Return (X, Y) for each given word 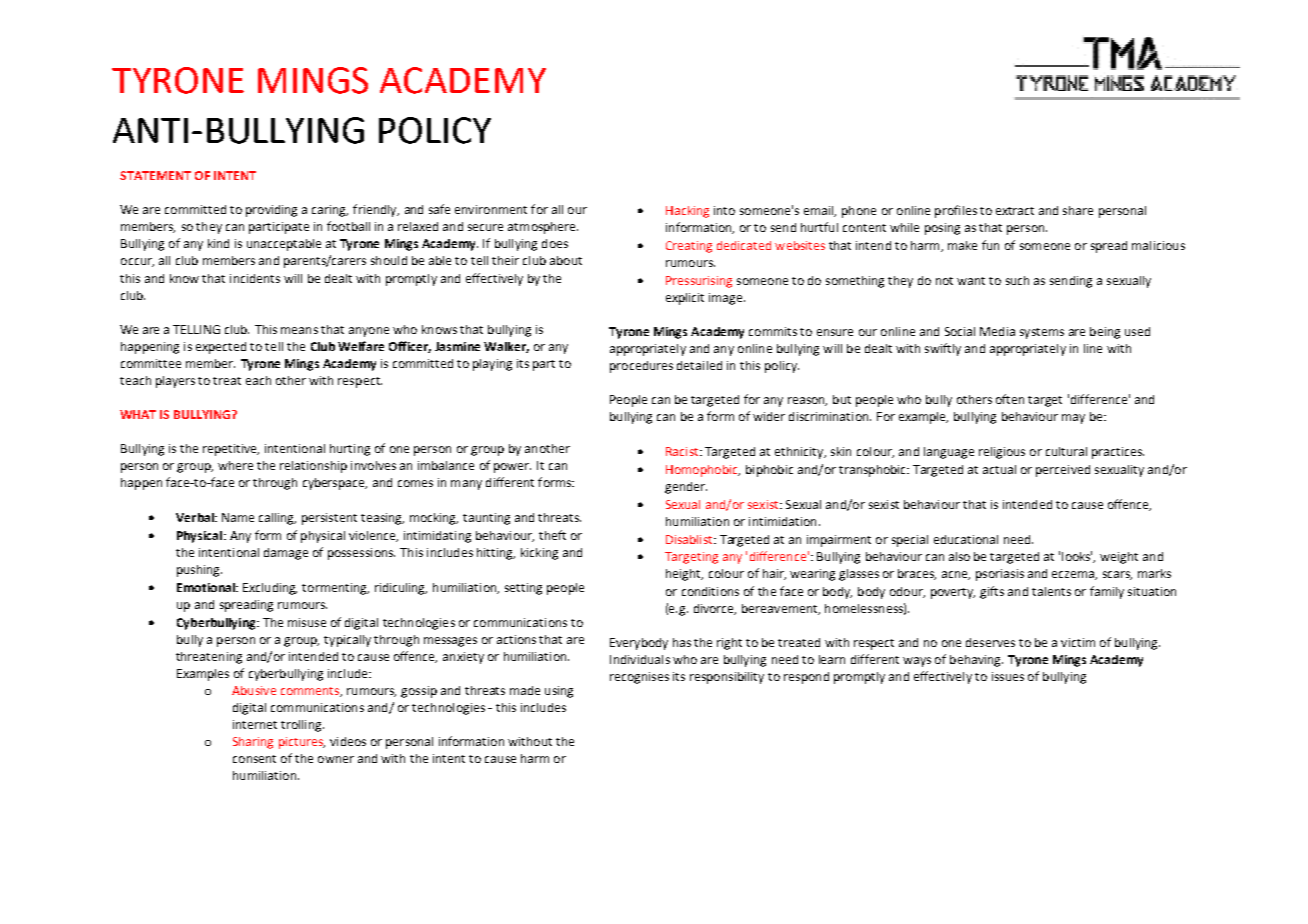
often (1010, 399)
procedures (641, 367)
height (684, 575)
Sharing (253, 743)
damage (286, 554)
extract (1015, 211)
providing (271, 211)
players (175, 382)
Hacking (687, 212)
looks (1077, 556)
